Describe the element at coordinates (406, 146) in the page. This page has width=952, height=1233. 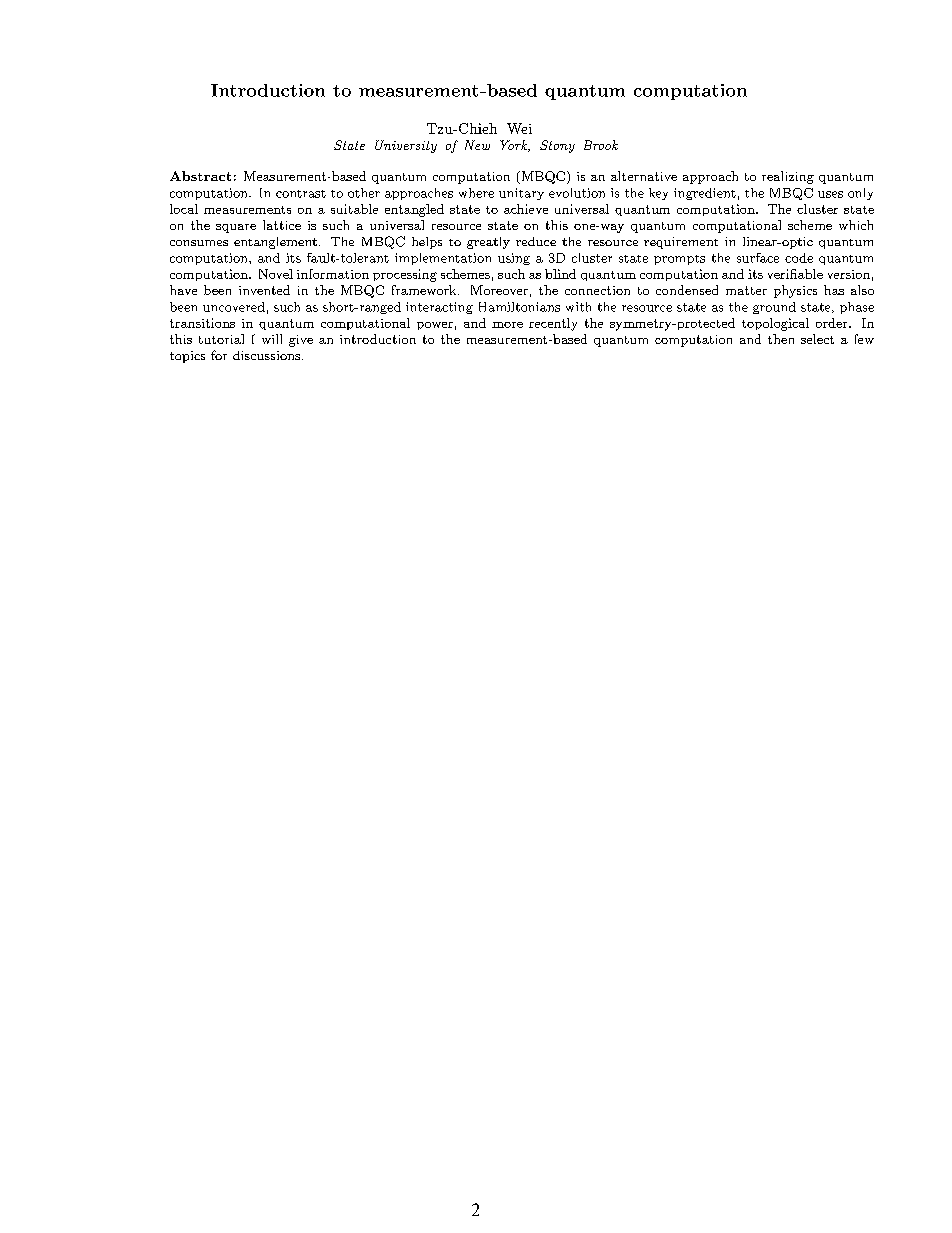
I see `University` at that location.
